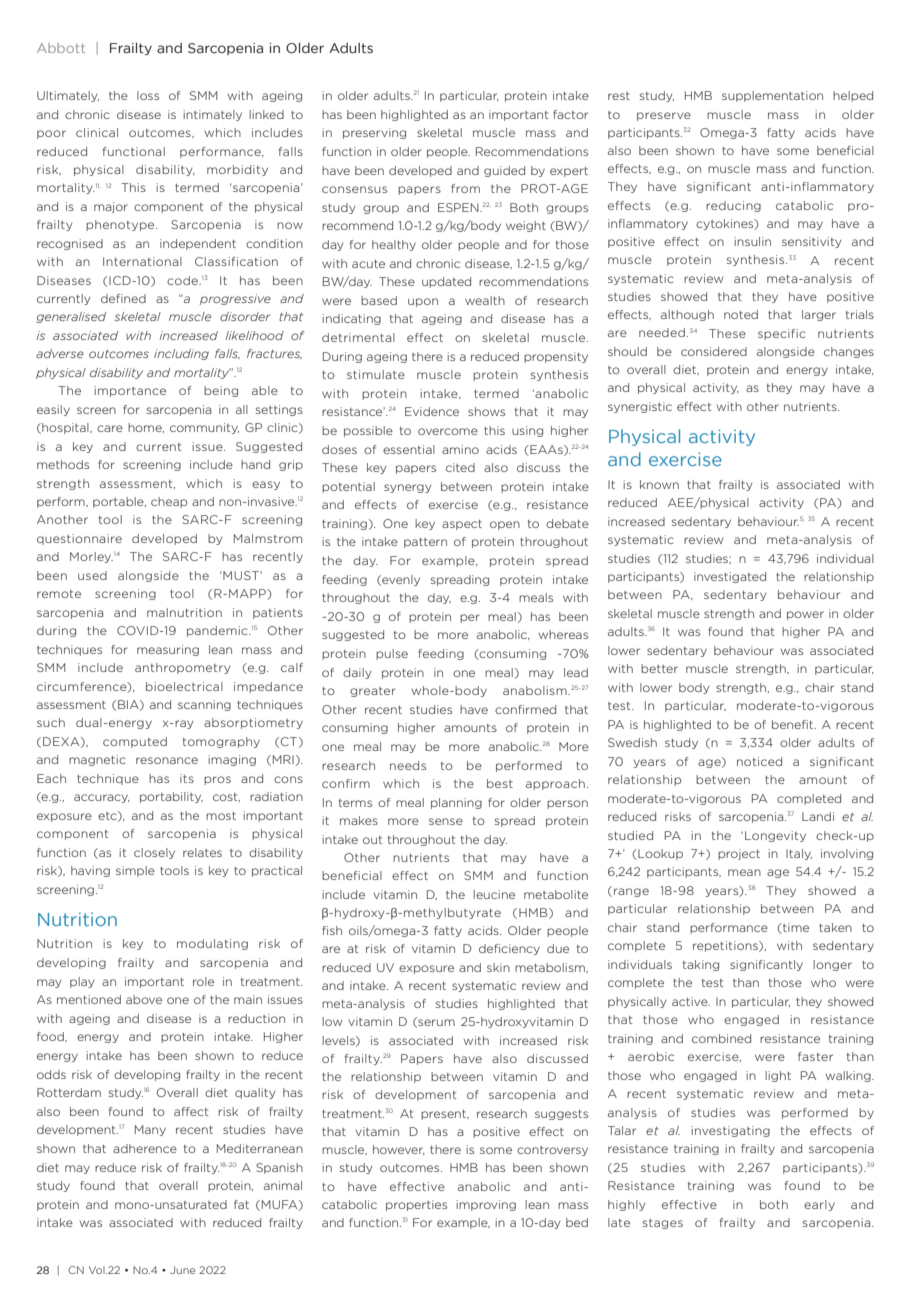 This image has height=1310, width=924. I want to click on early, so click(819, 1205).
